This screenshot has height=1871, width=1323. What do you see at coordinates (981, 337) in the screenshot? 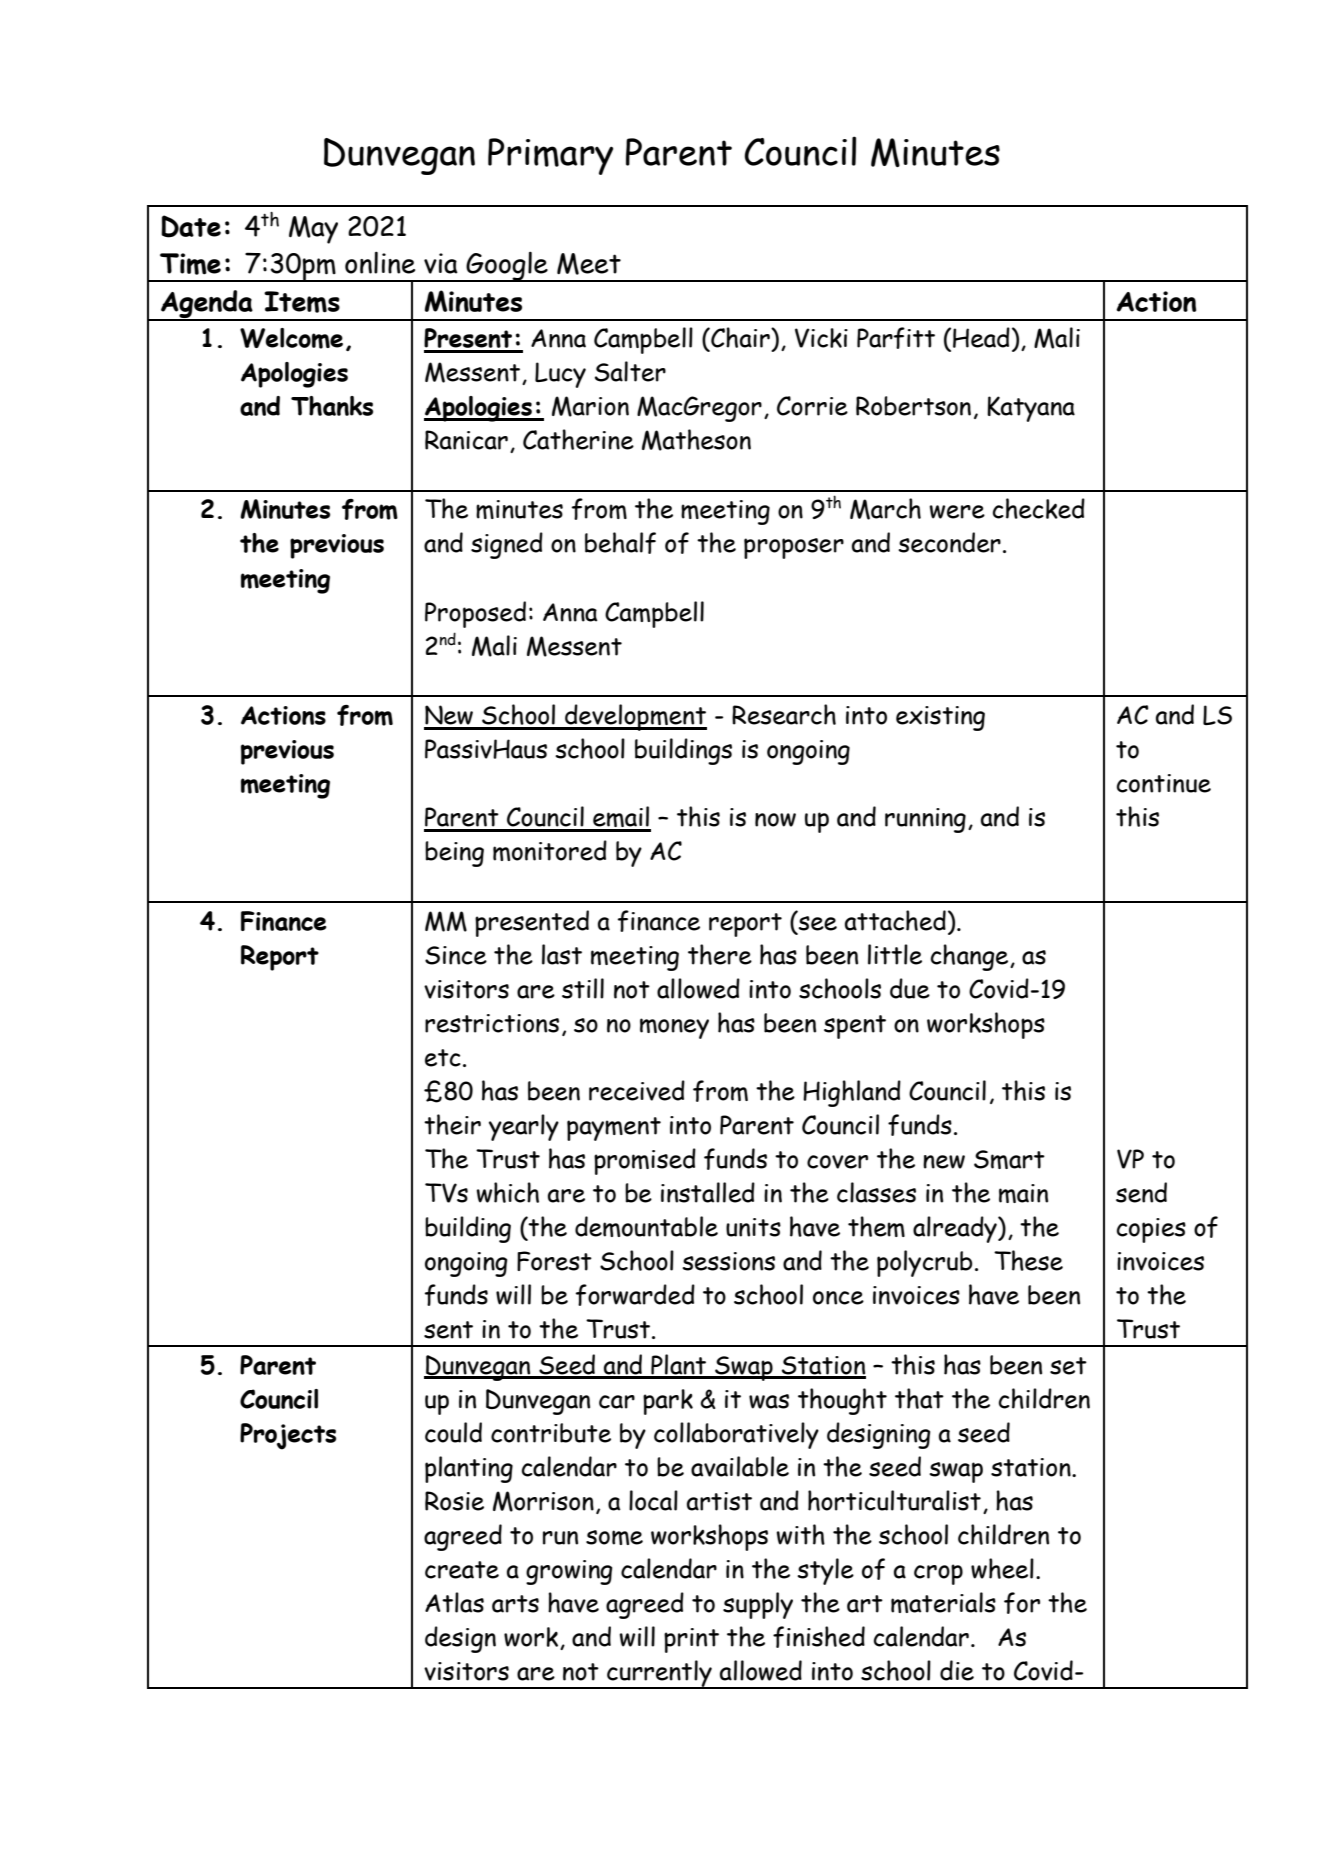
I see `Head` at bounding box center [981, 337].
